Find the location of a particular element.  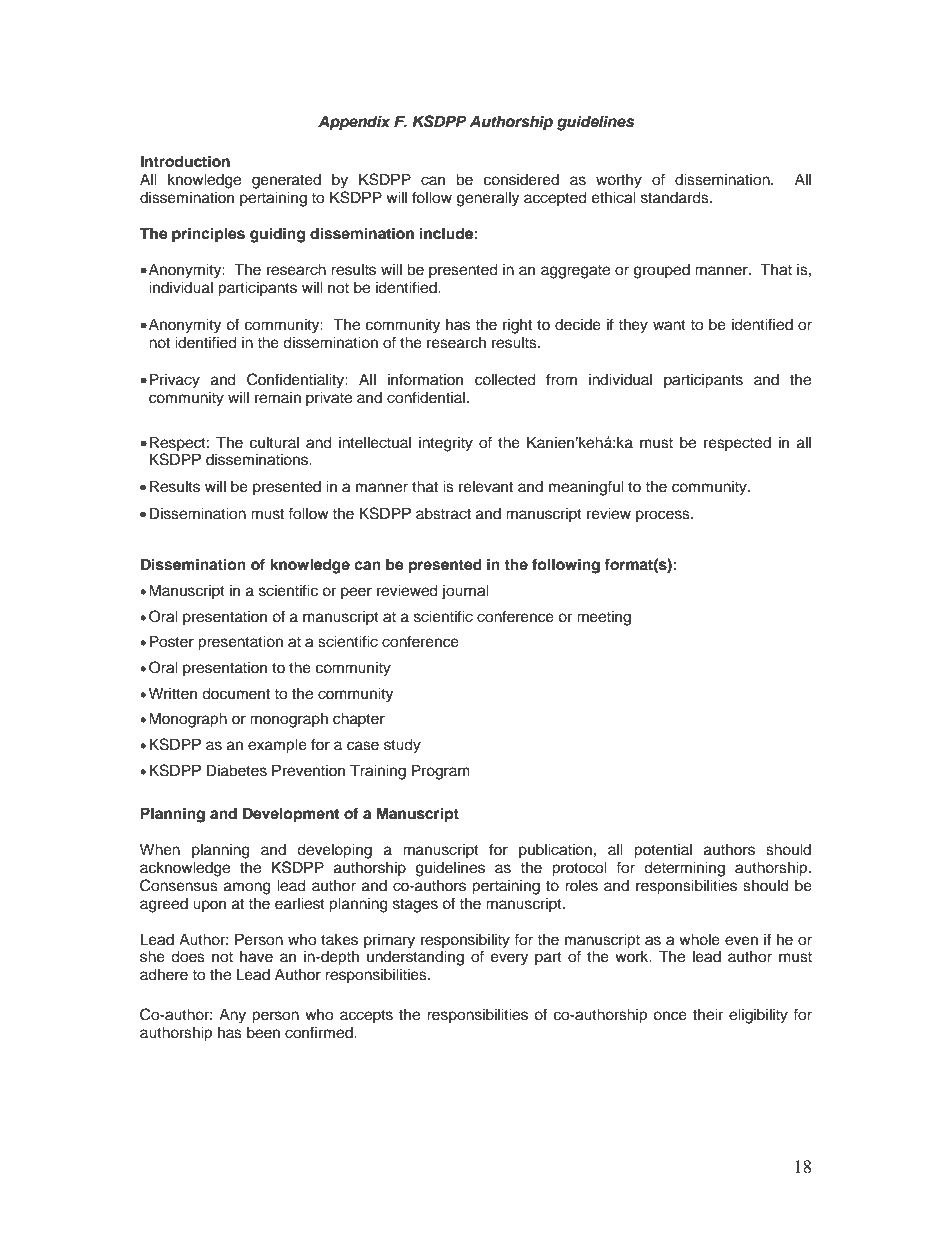

Introduction is located at coordinates (185, 161).
